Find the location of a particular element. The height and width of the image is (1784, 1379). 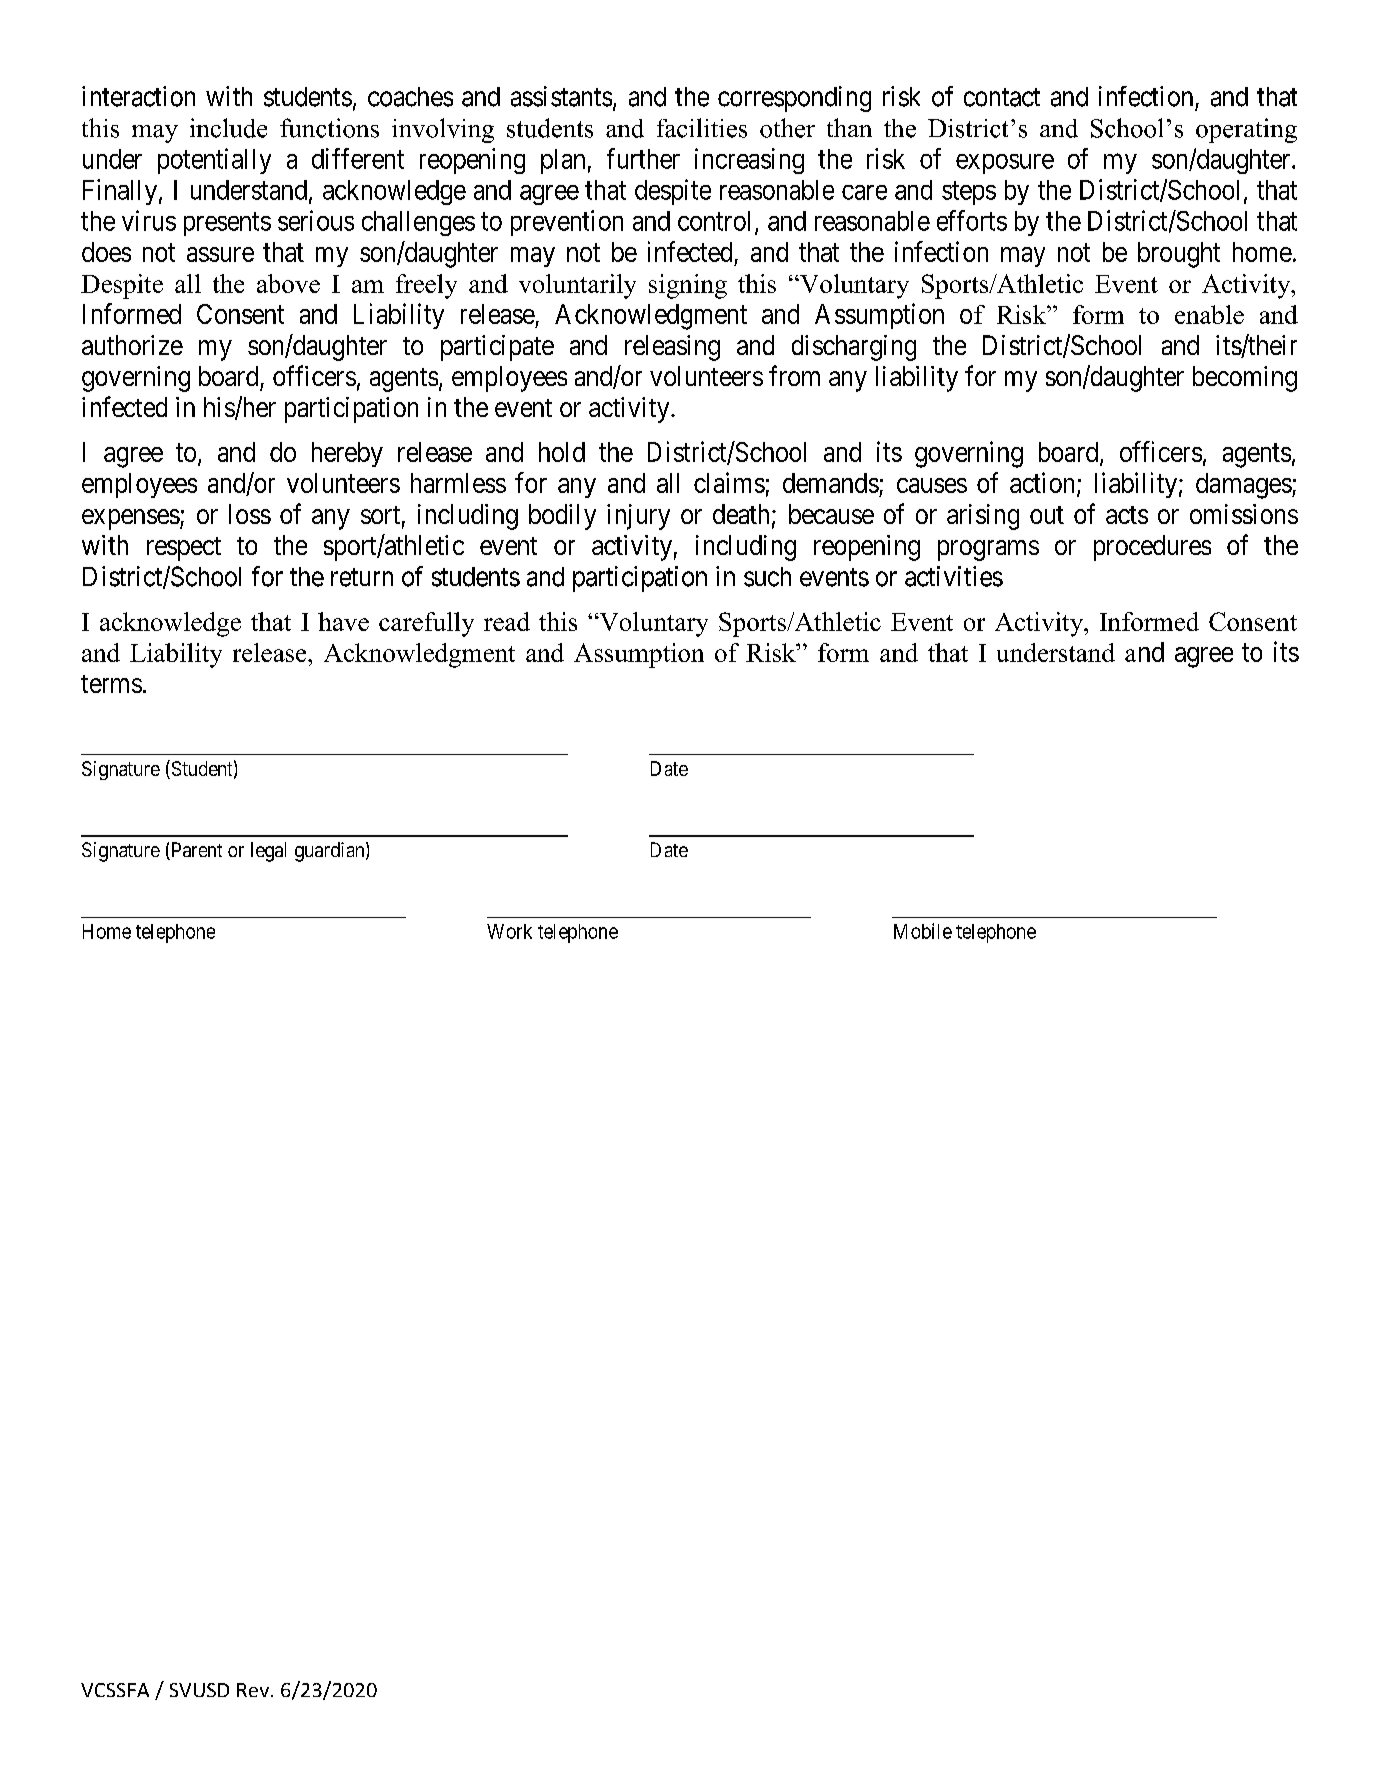

contact is located at coordinates (1002, 97).
